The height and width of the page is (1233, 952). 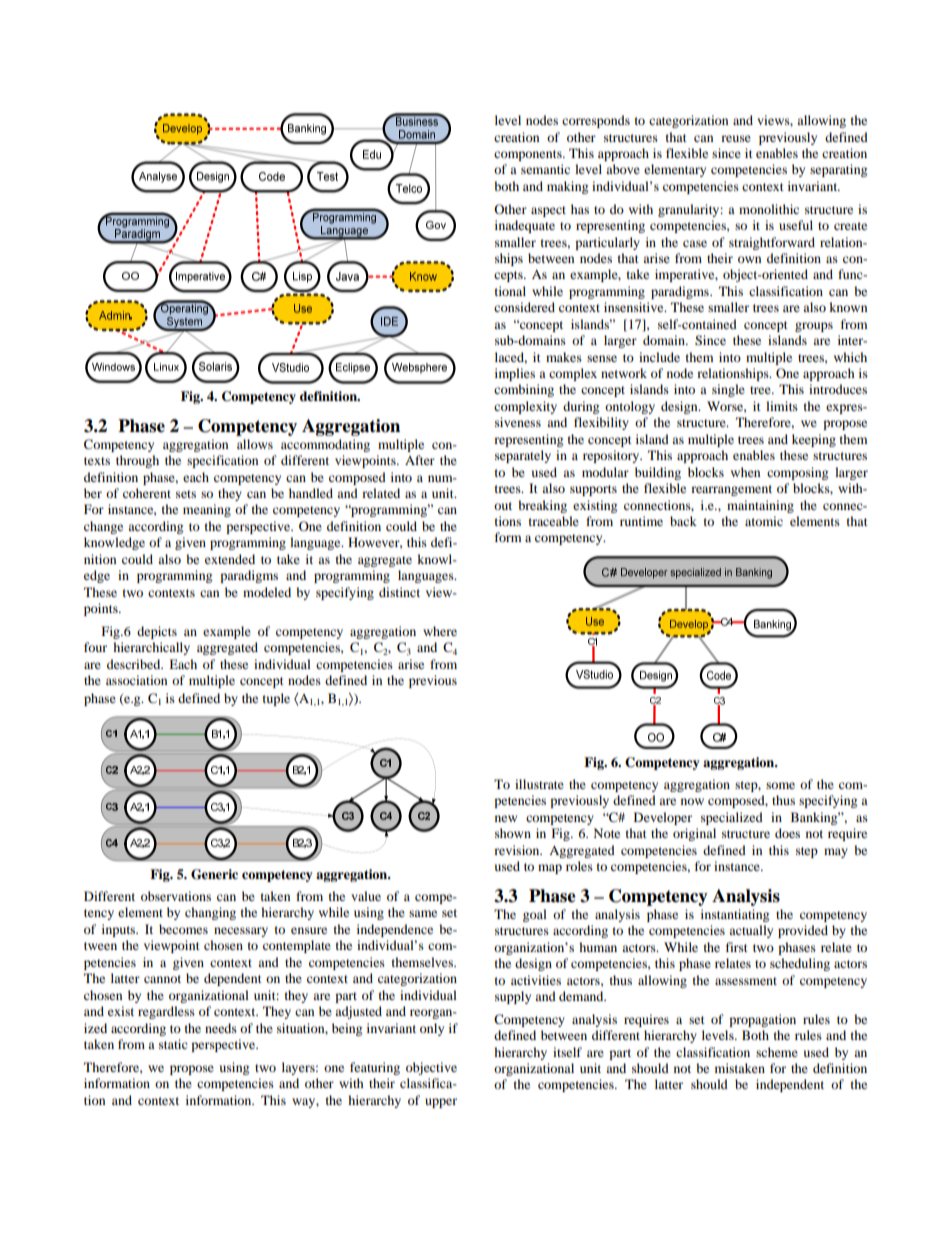 I want to click on depicts, so click(x=157, y=632).
